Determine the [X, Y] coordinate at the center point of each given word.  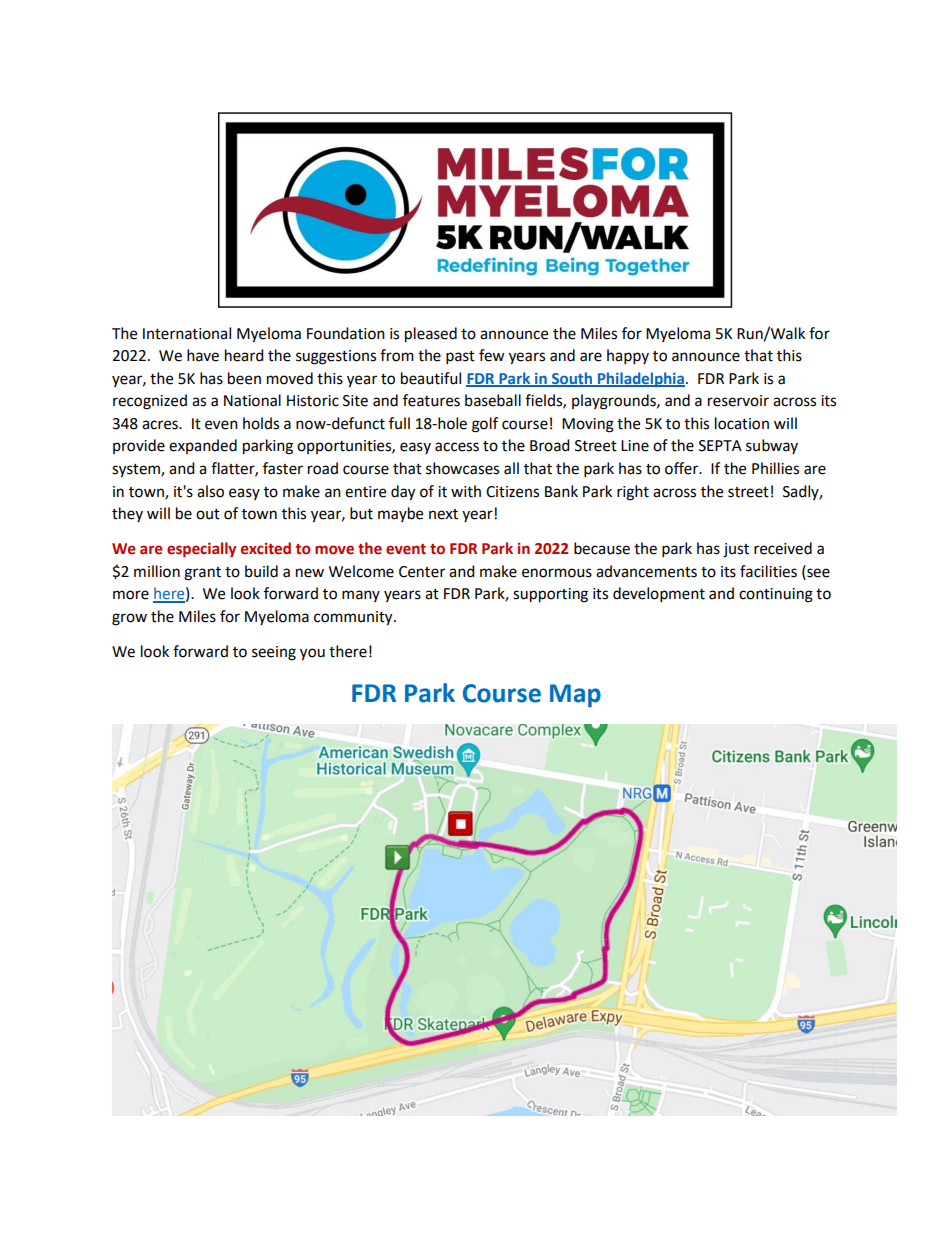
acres [161, 425]
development [659, 595]
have [203, 355]
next [443, 514]
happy [628, 357]
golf [485, 425]
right [633, 493]
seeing [274, 653]
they [127, 514]
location [742, 423]
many [361, 596]
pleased [431, 335]
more [131, 595]
